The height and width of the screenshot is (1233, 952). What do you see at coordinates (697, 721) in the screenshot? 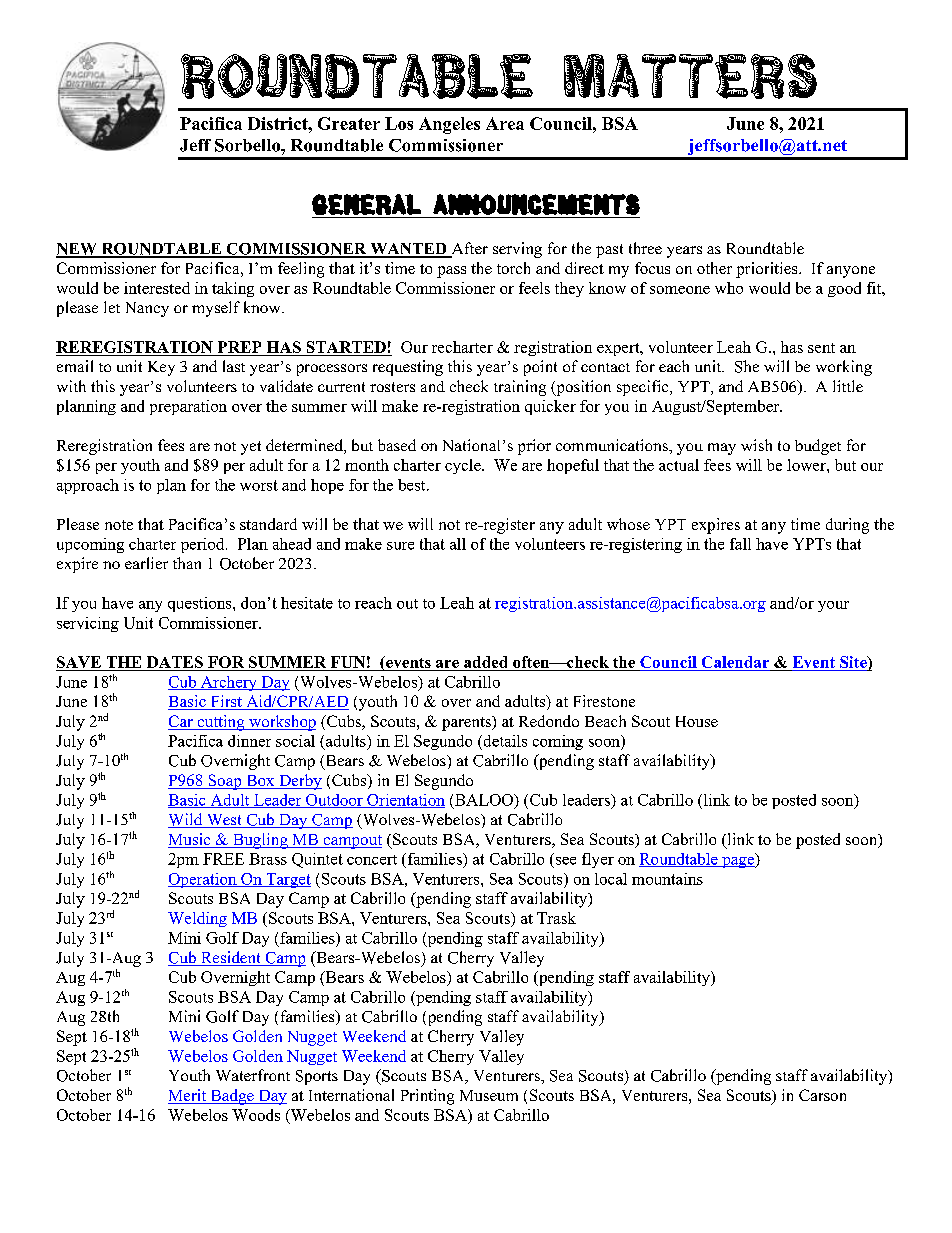
I see `House` at bounding box center [697, 721].
